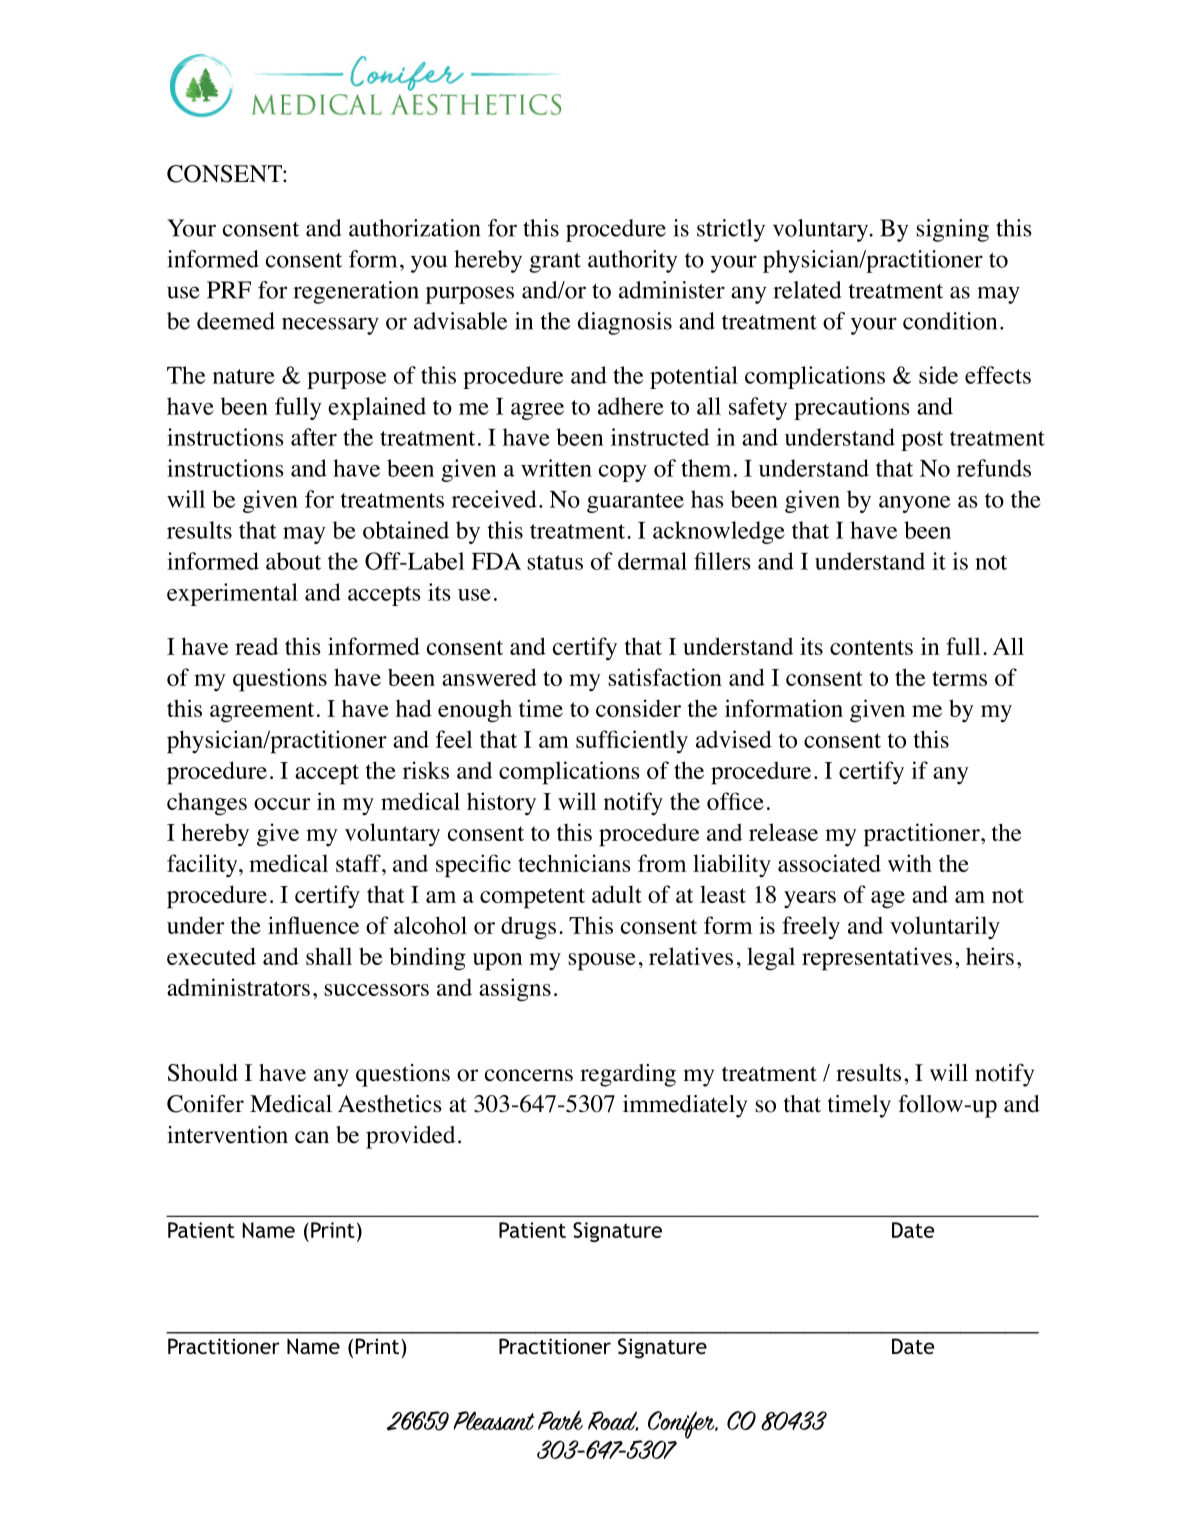  I want to click on authority, so click(632, 261).
